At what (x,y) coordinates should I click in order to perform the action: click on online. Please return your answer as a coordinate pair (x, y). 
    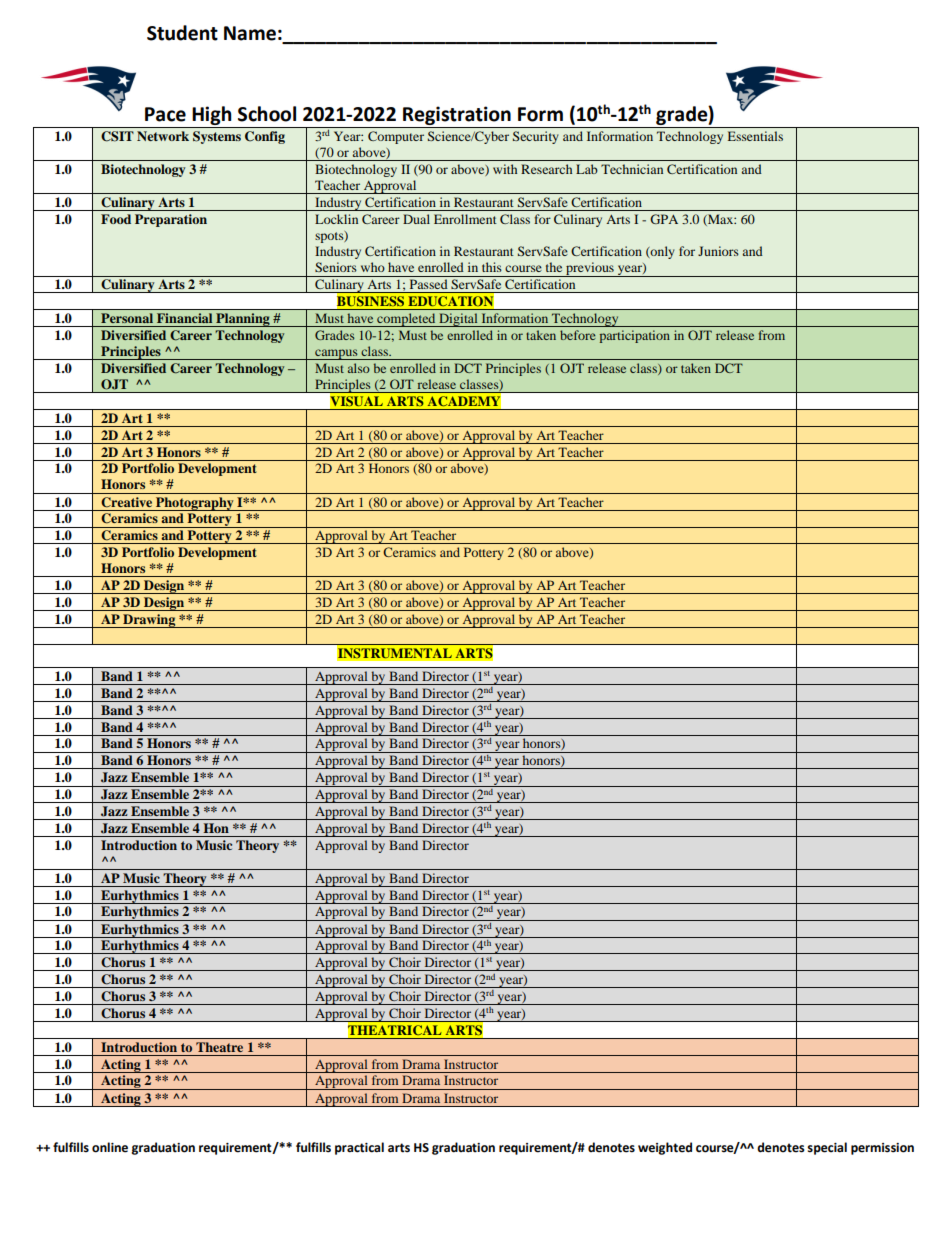
    Looking at the image, I should click on (110, 1147).
